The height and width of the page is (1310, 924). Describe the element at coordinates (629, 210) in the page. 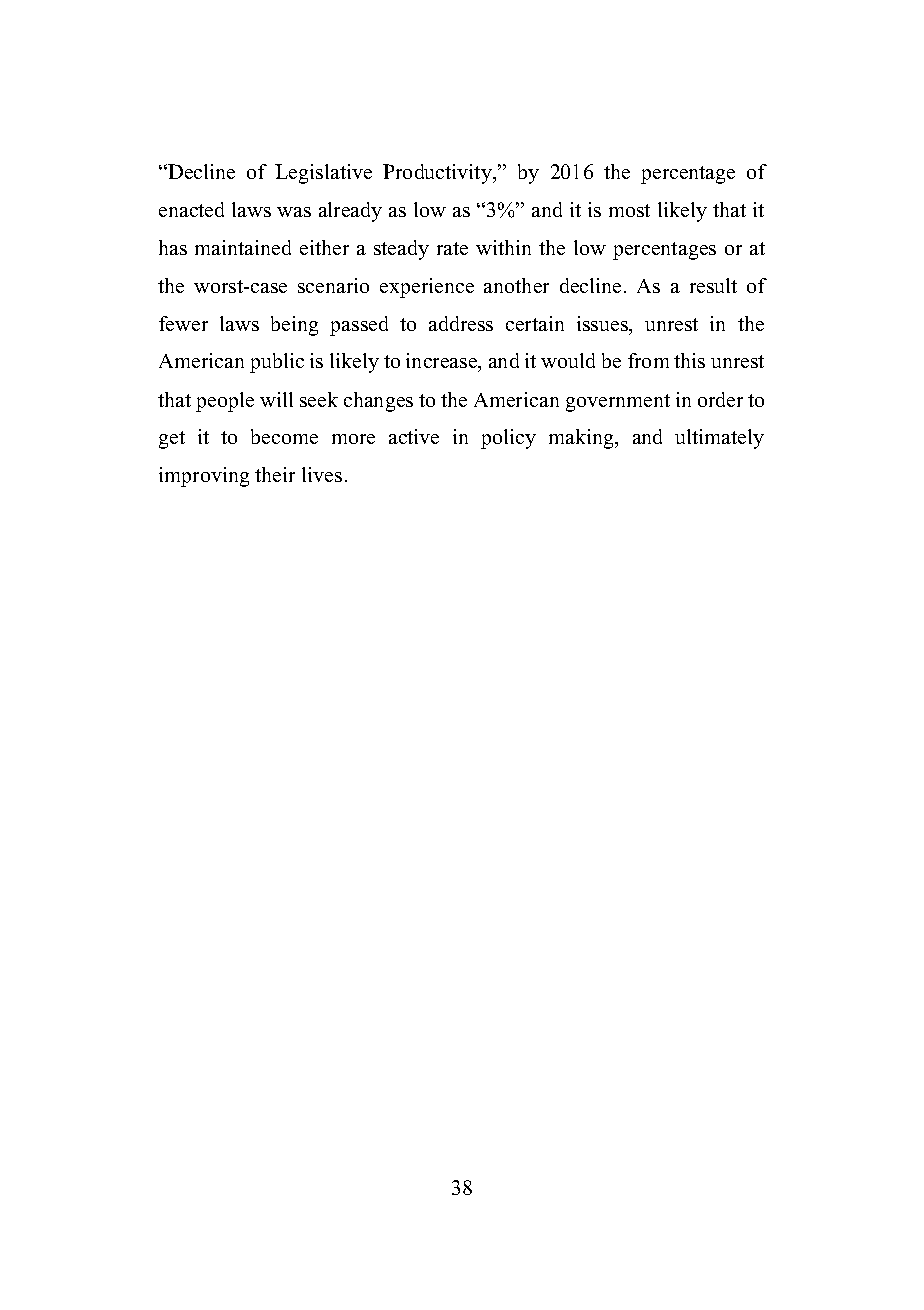

I see `most` at that location.
